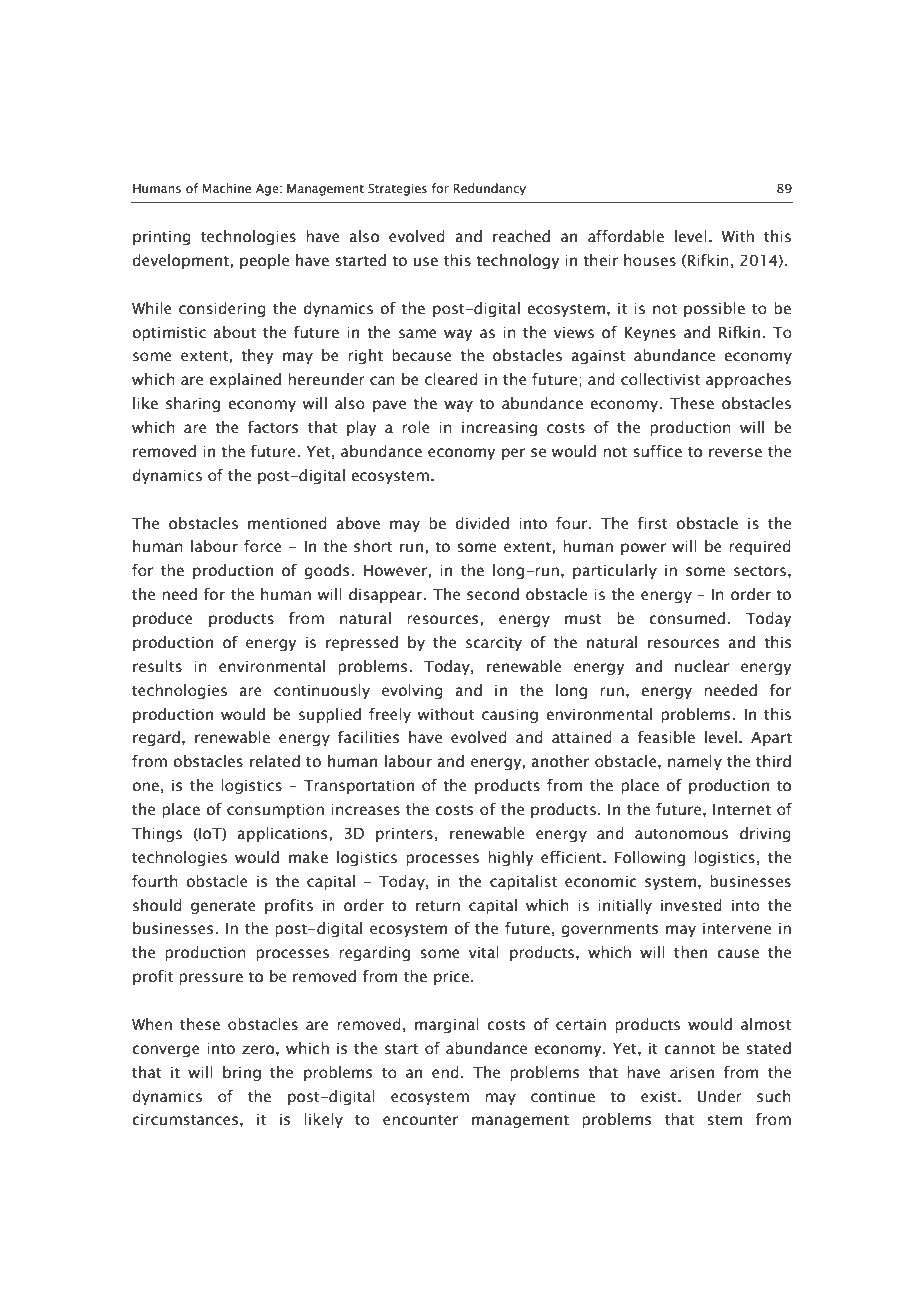  I want to click on houses, so click(650, 260).
